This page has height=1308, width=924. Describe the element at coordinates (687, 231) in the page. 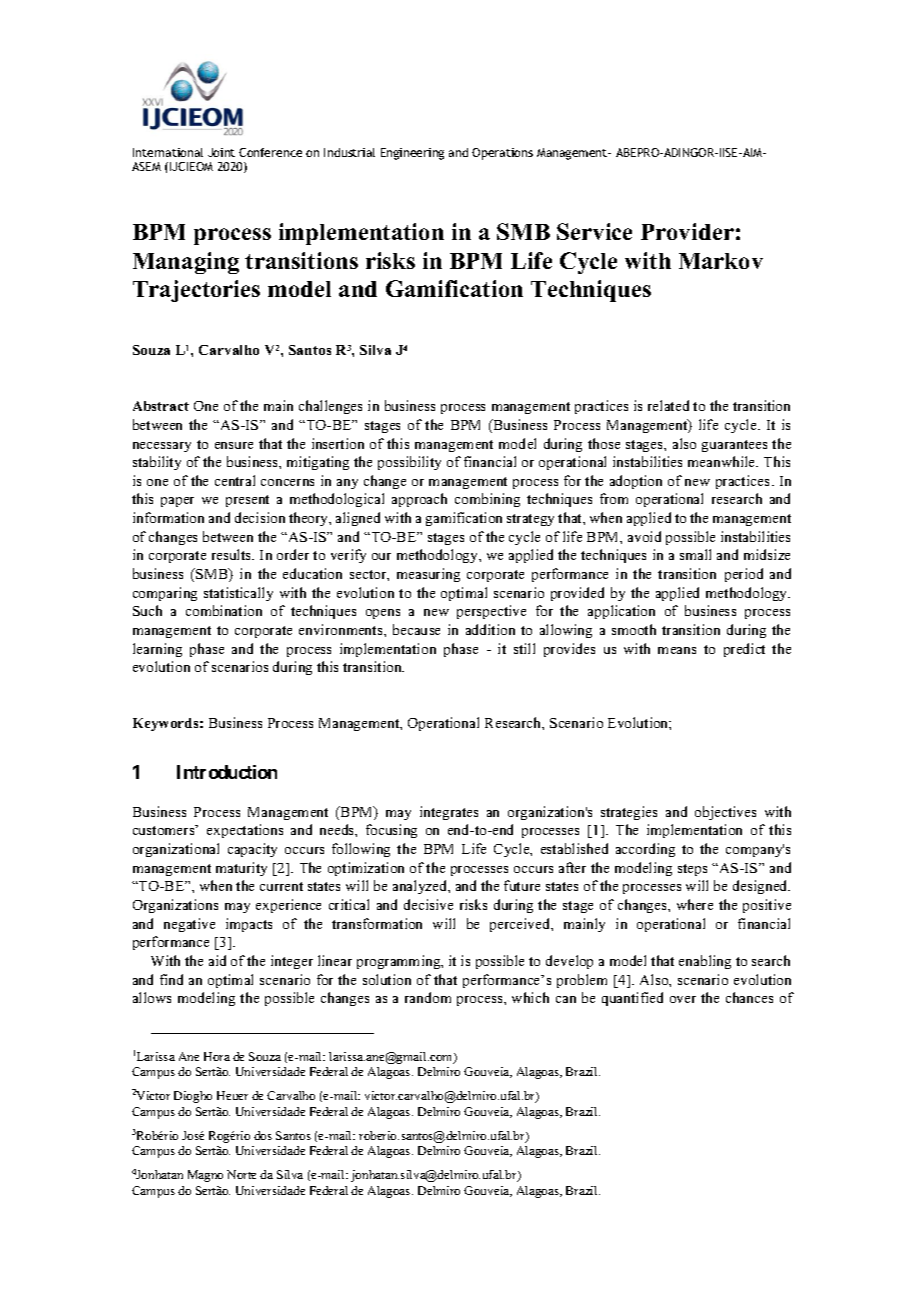

I see `Provider` at that location.
